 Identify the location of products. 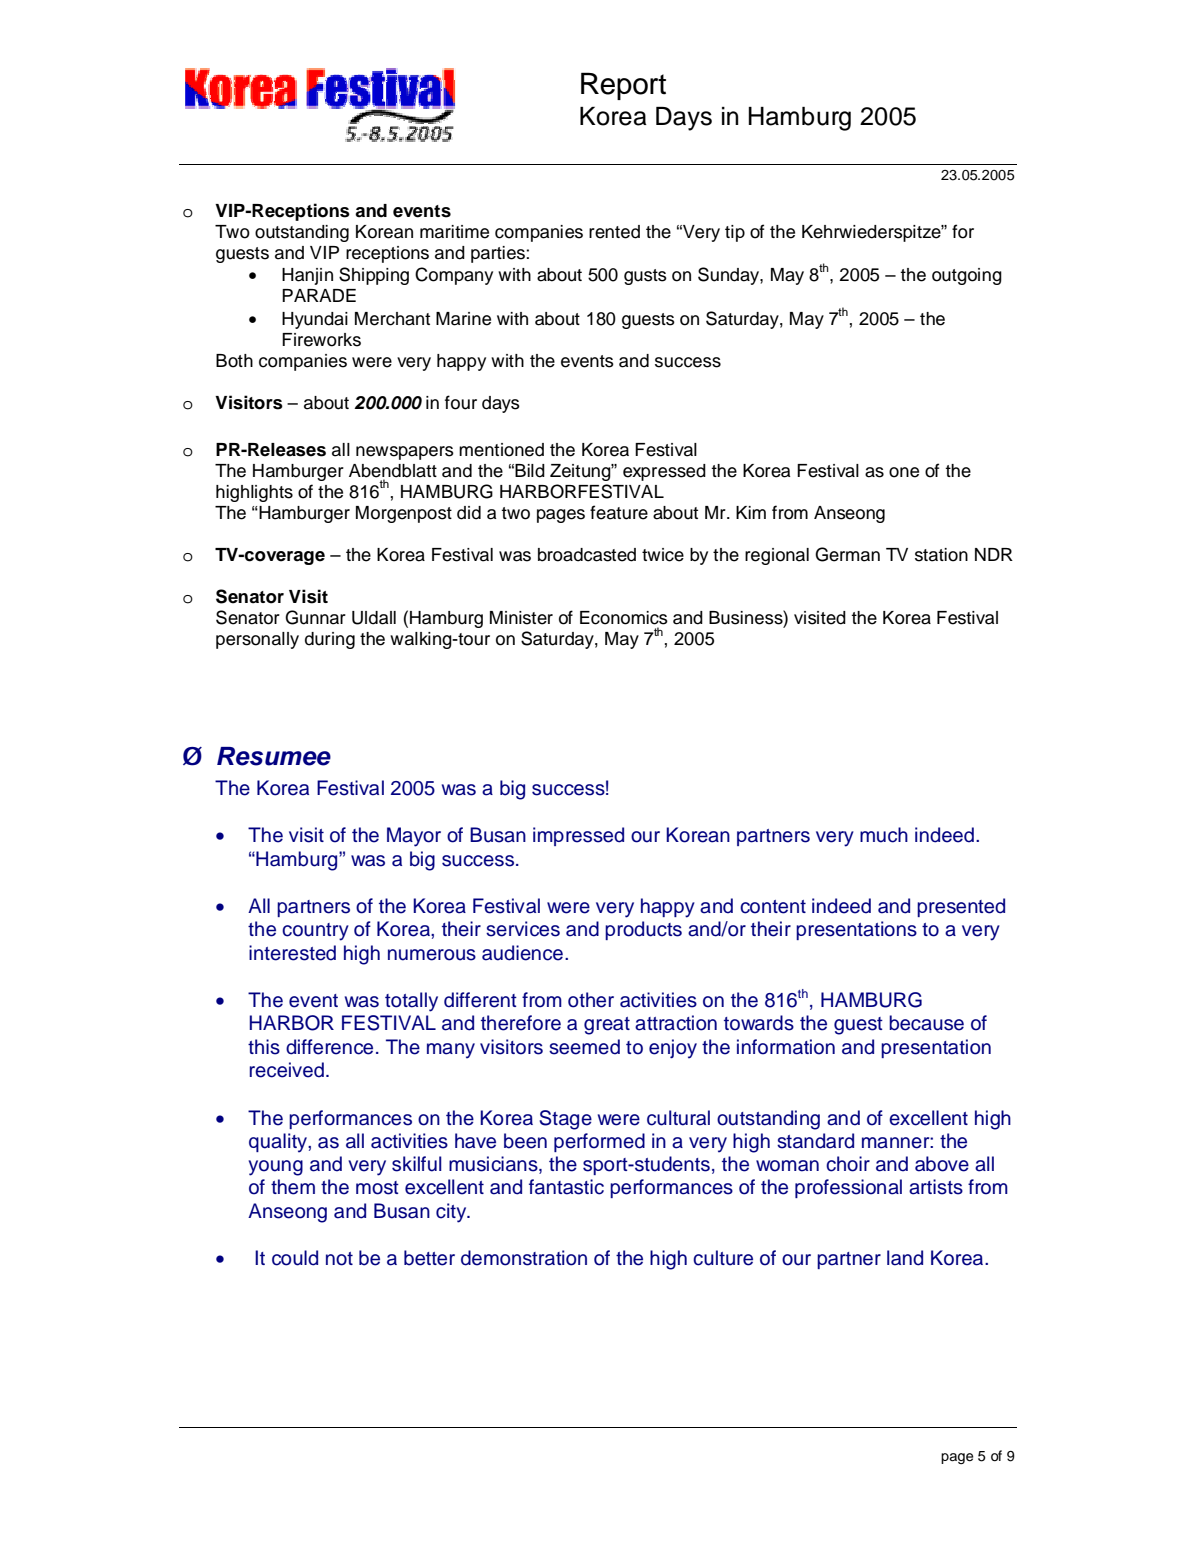
(643, 930).
